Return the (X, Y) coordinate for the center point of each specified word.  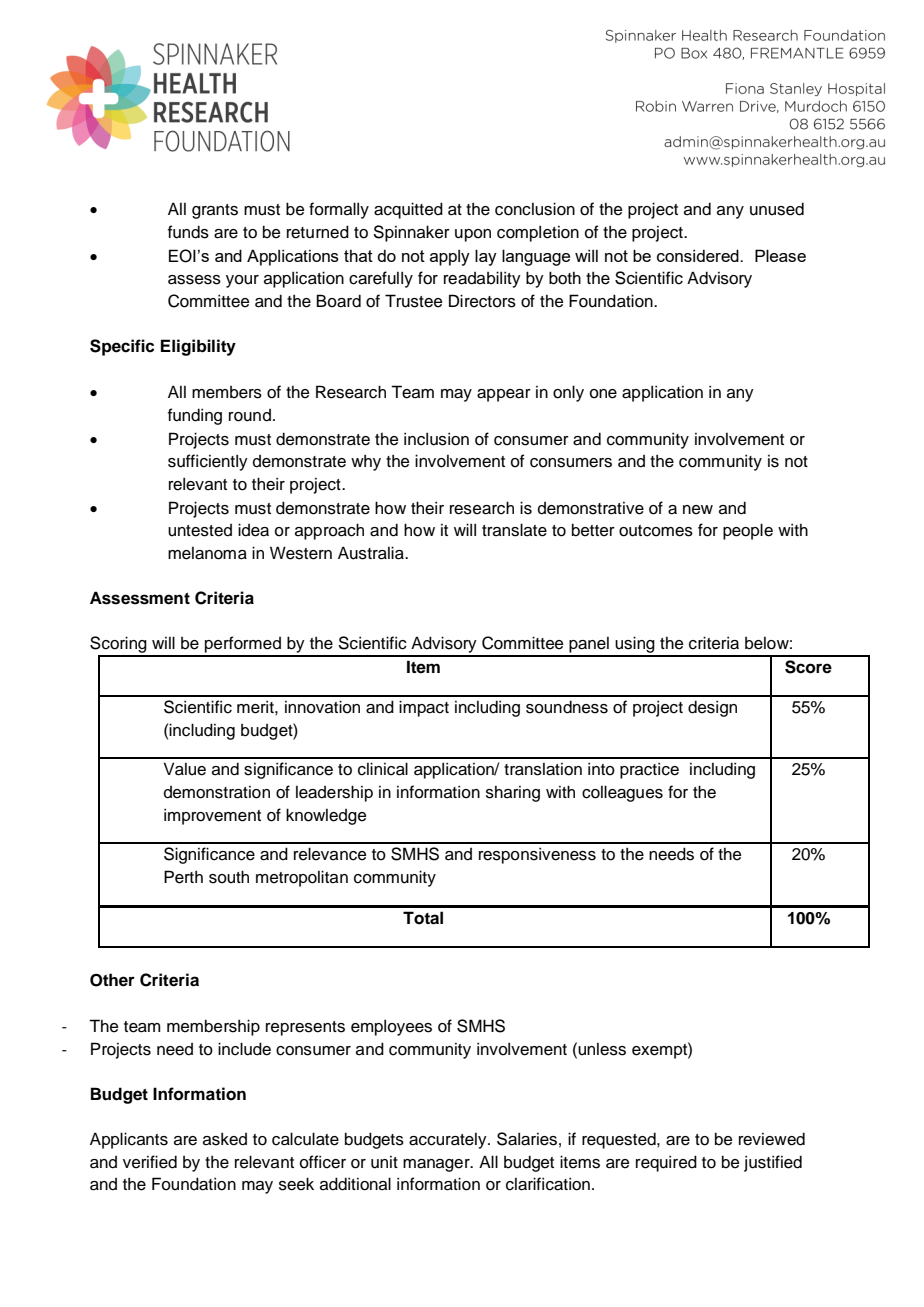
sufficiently (208, 462)
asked (225, 1139)
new (698, 510)
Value (184, 769)
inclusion (436, 439)
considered (699, 255)
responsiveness (537, 855)
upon (473, 235)
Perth (183, 877)
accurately (449, 1141)
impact (424, 708)
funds (188, 232)
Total (423, 918)
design (712, 708)
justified (773, 1163)
